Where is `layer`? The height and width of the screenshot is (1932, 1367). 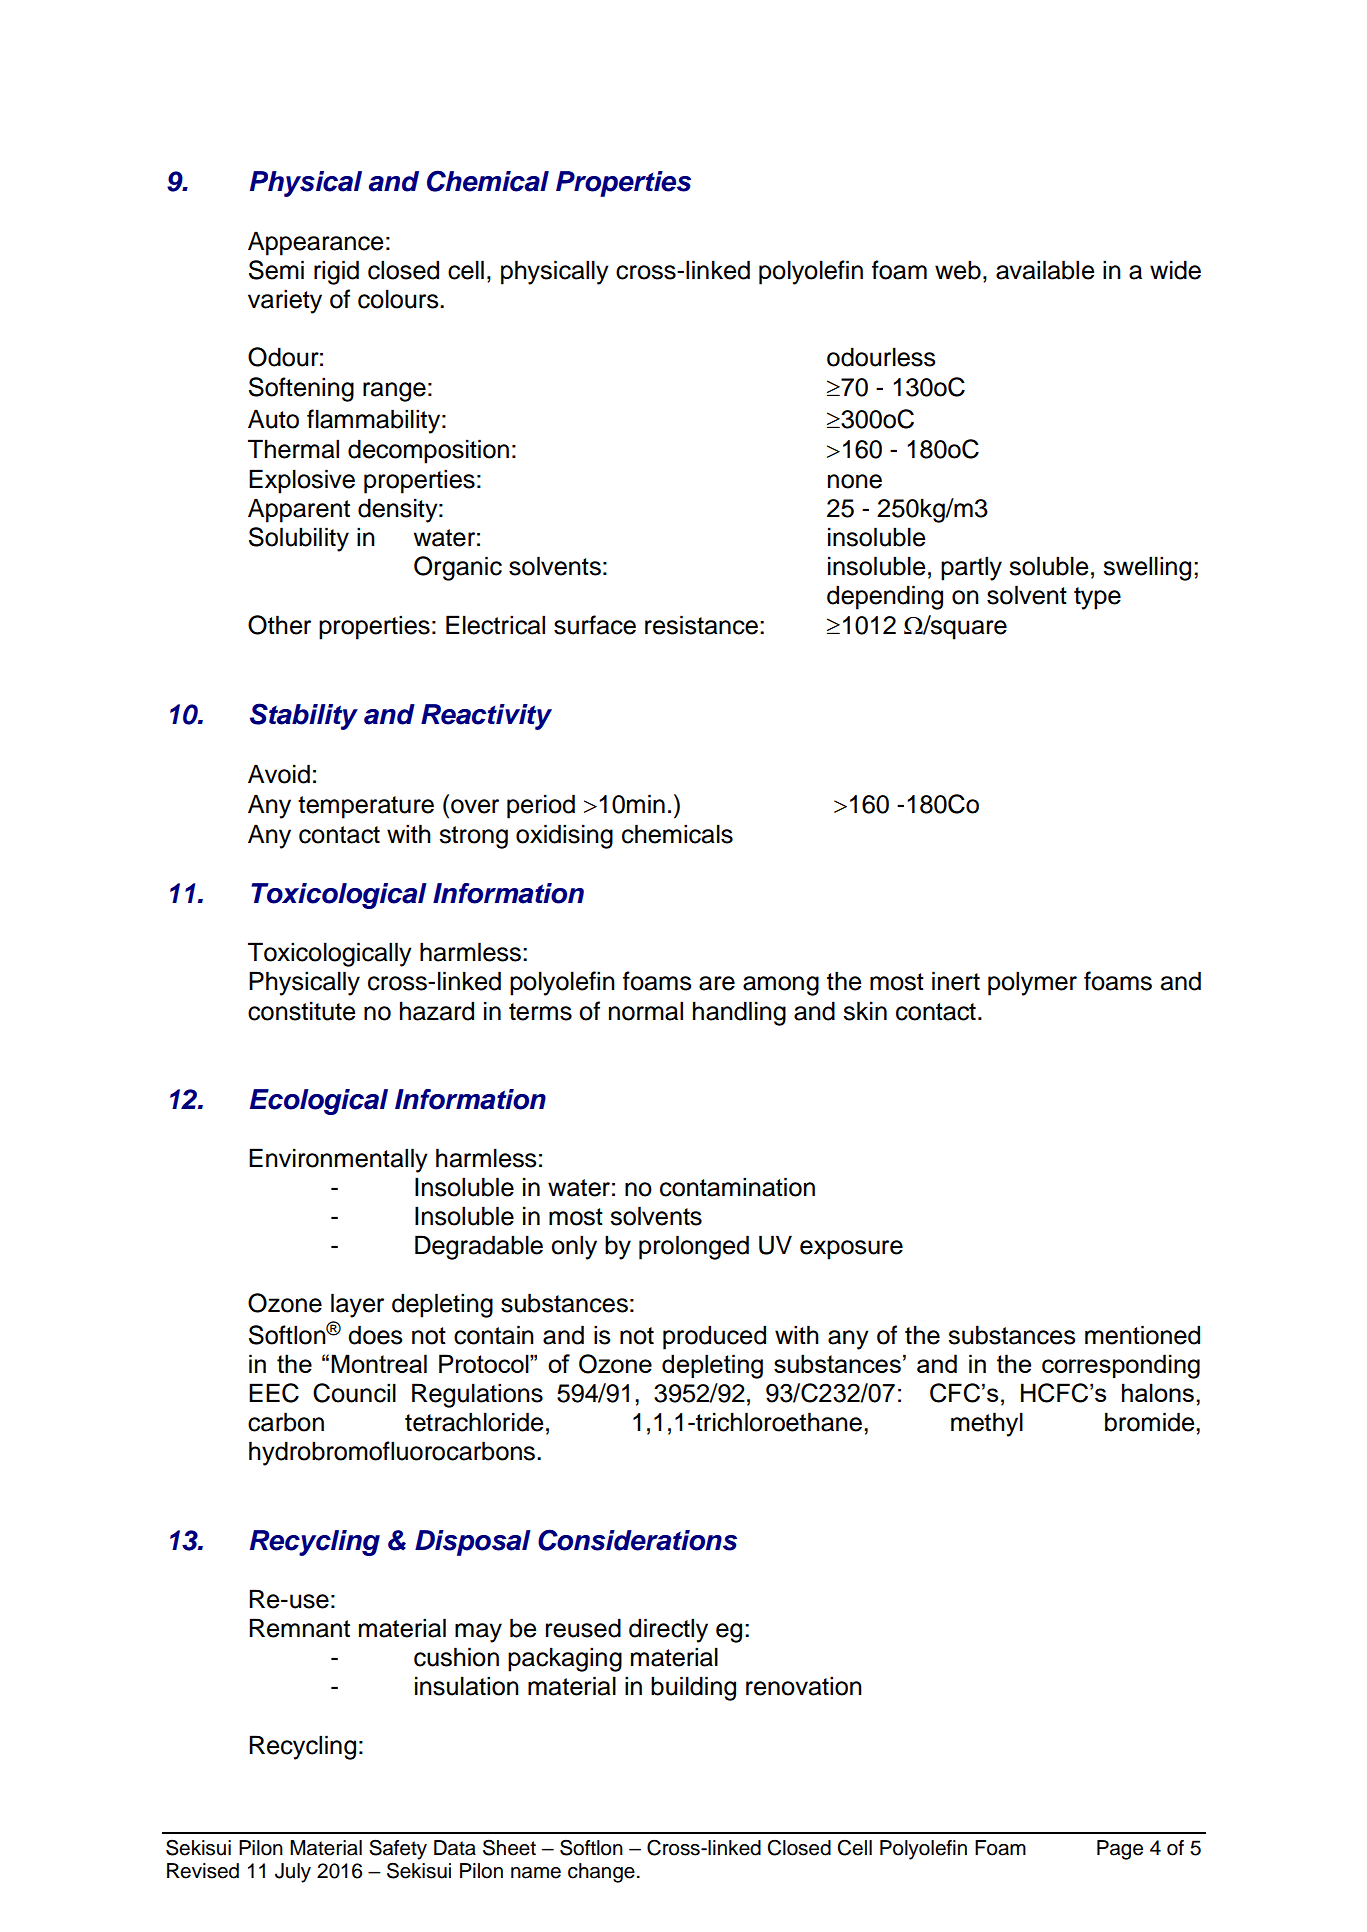
layer is located at coordinates (357, 1305).
